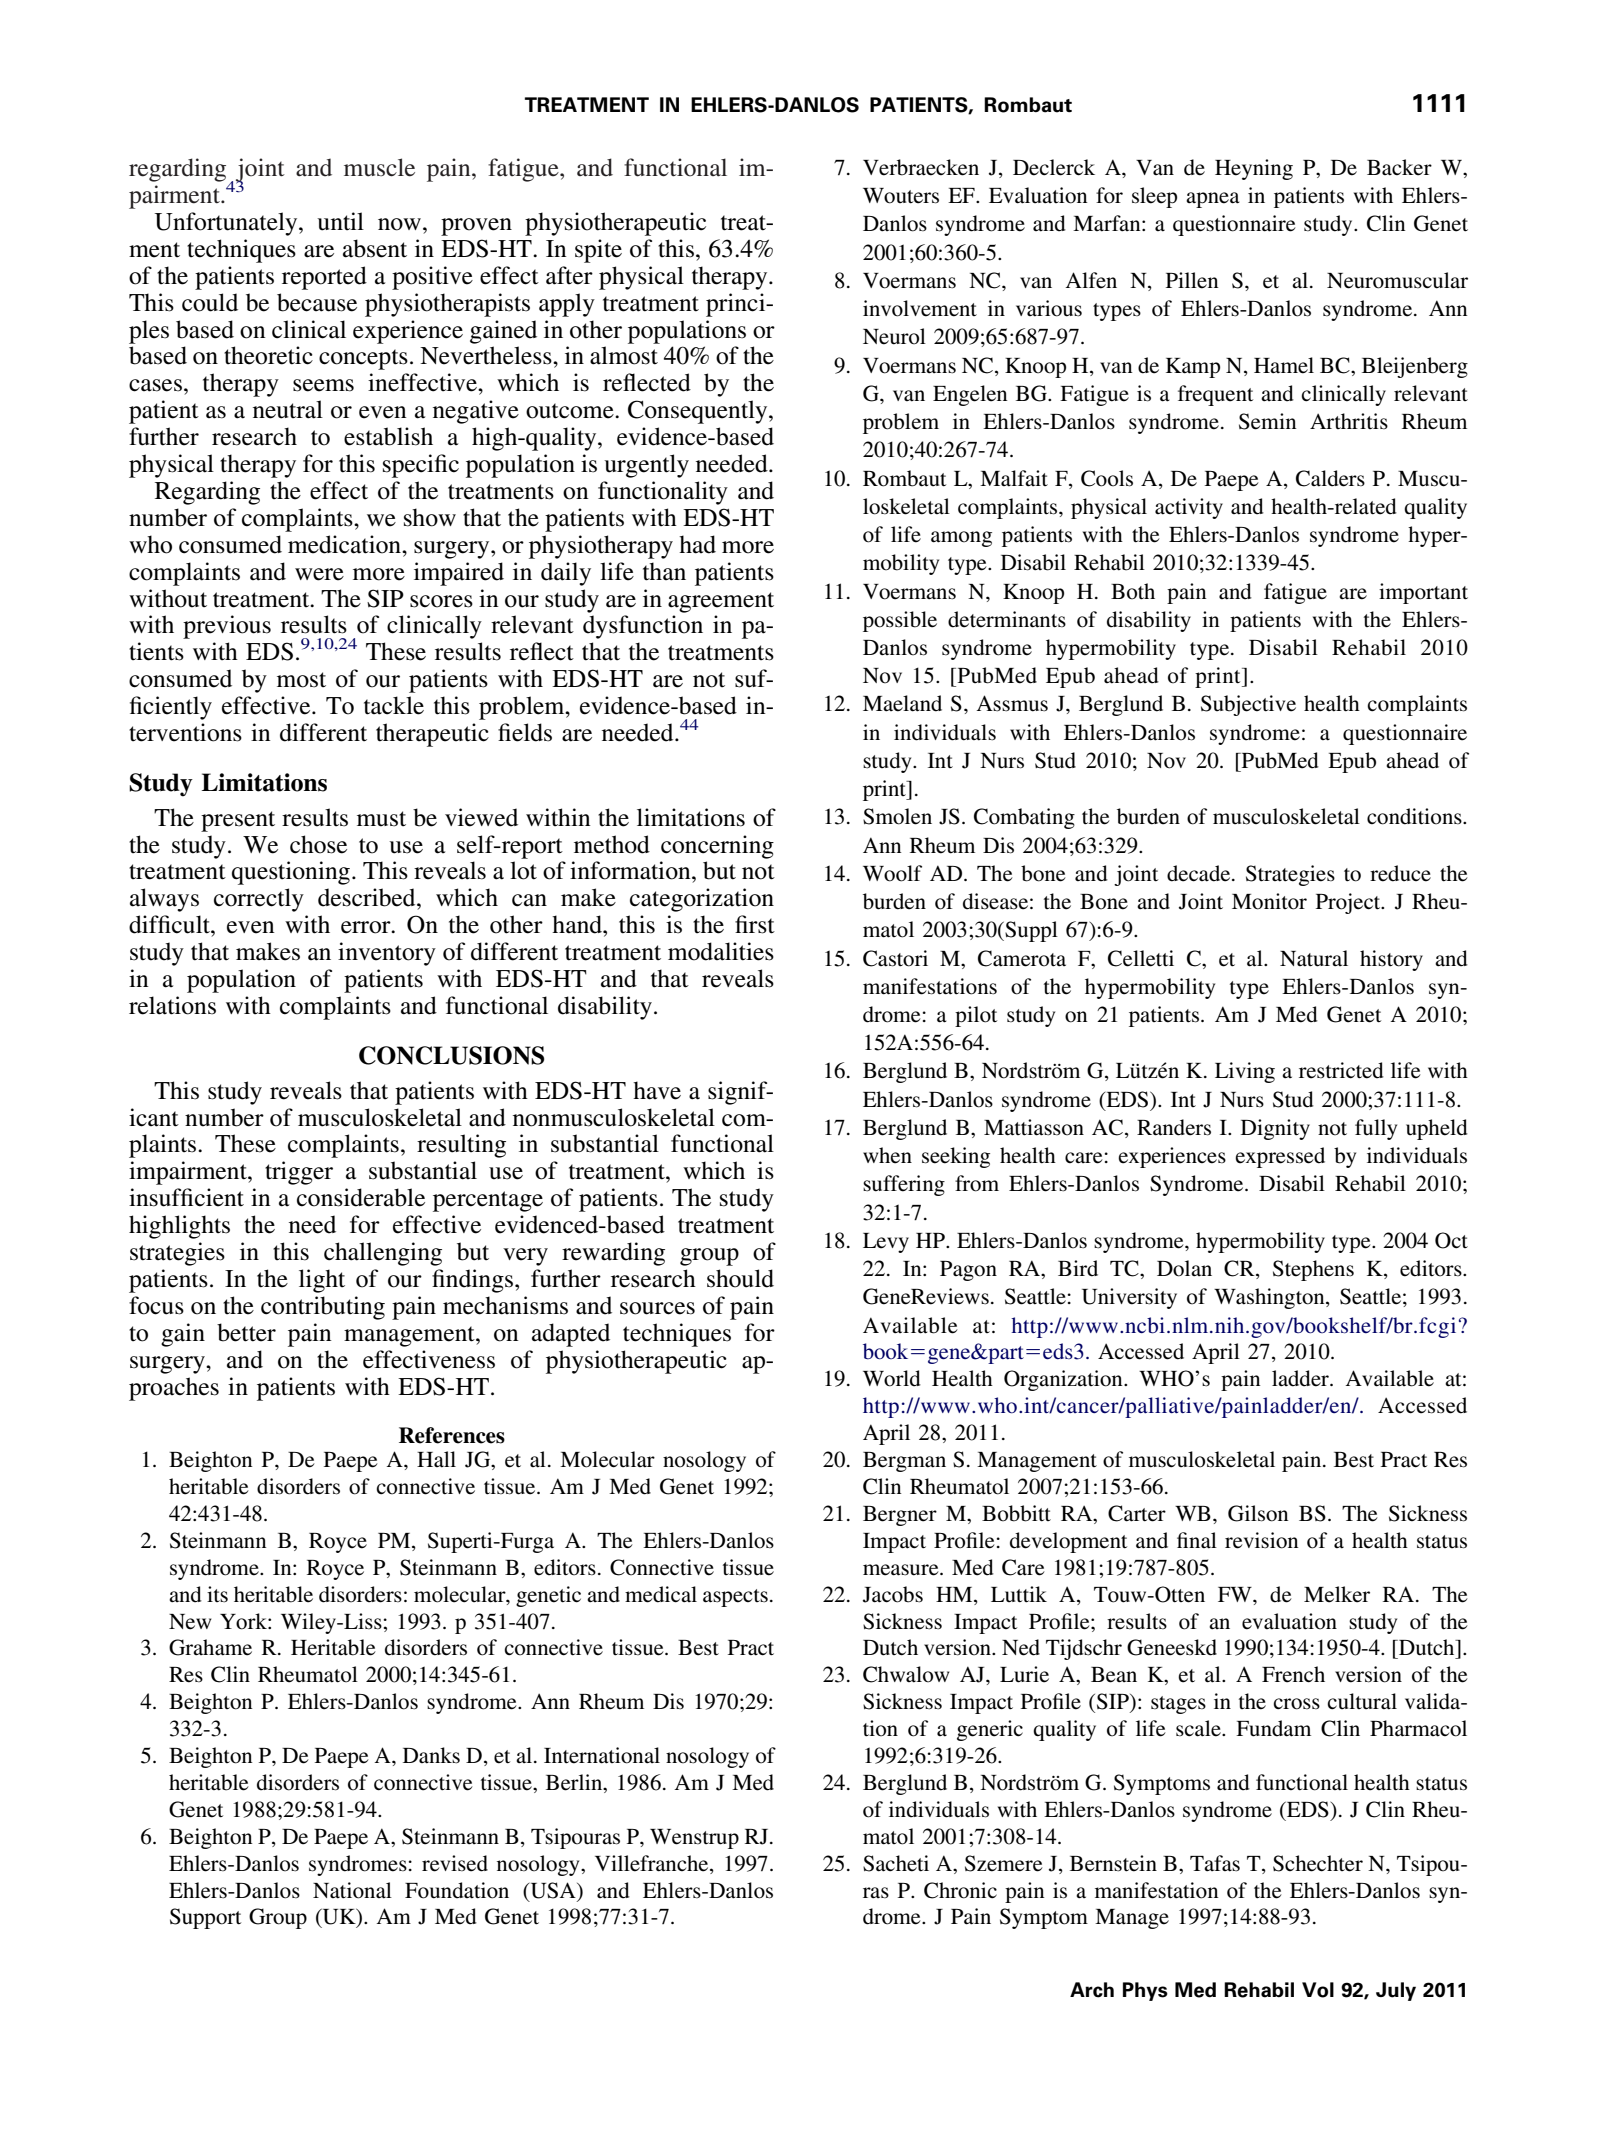 The image size is (1597, 2130). Describe the element at coordinates (1341, 1070) in the screenshot. I see `restricted` at that location.
